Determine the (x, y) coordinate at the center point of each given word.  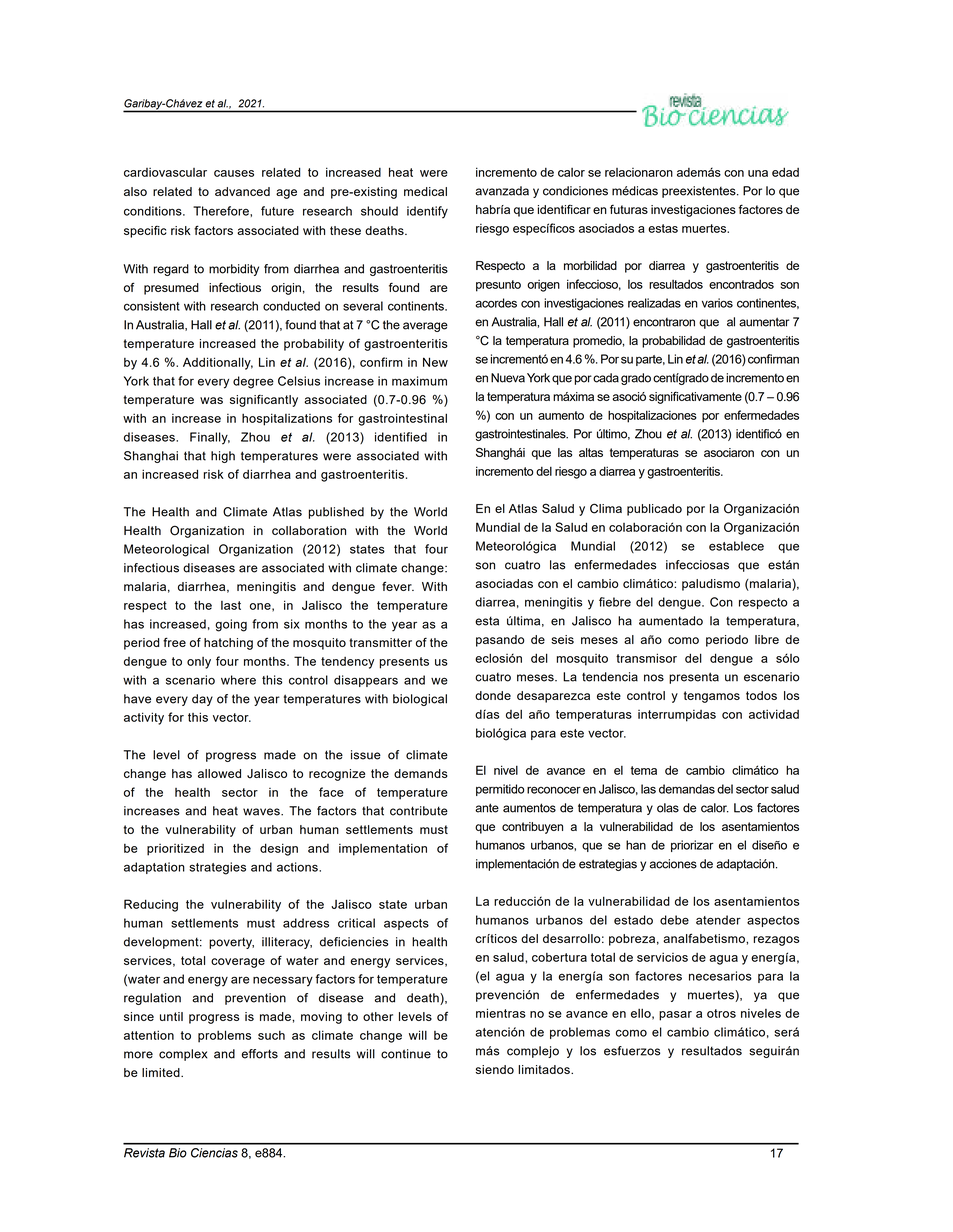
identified (401, 437)
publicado (654, 510)
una (758, 173)
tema (644, 770)
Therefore (222, 211)
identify (427, 212)
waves (262, 812)
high (223, 457)
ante (487, 808)
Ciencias (214, 1153)
